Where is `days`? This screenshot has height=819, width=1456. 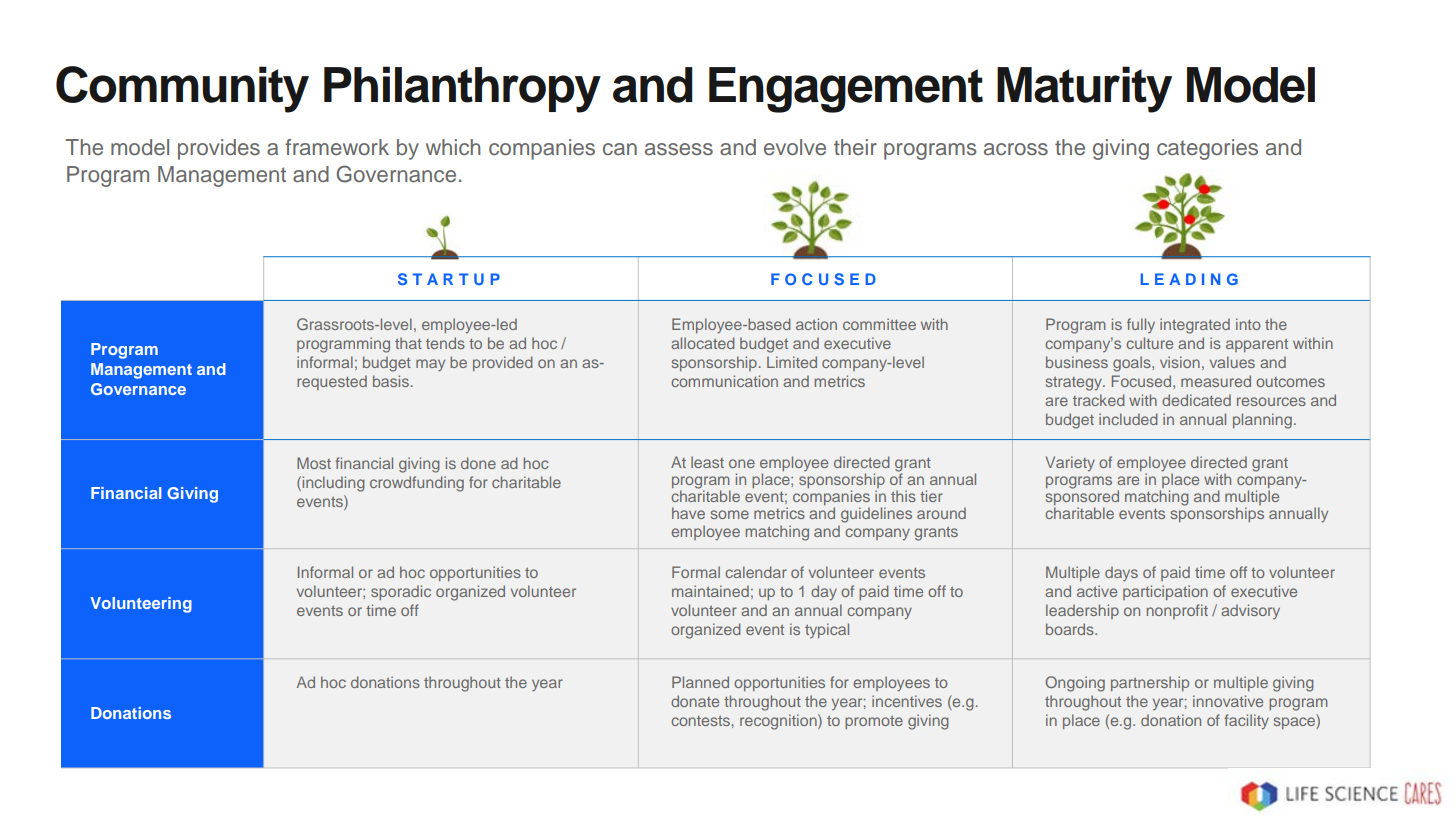
days is located at coordinates (1121, 573).
